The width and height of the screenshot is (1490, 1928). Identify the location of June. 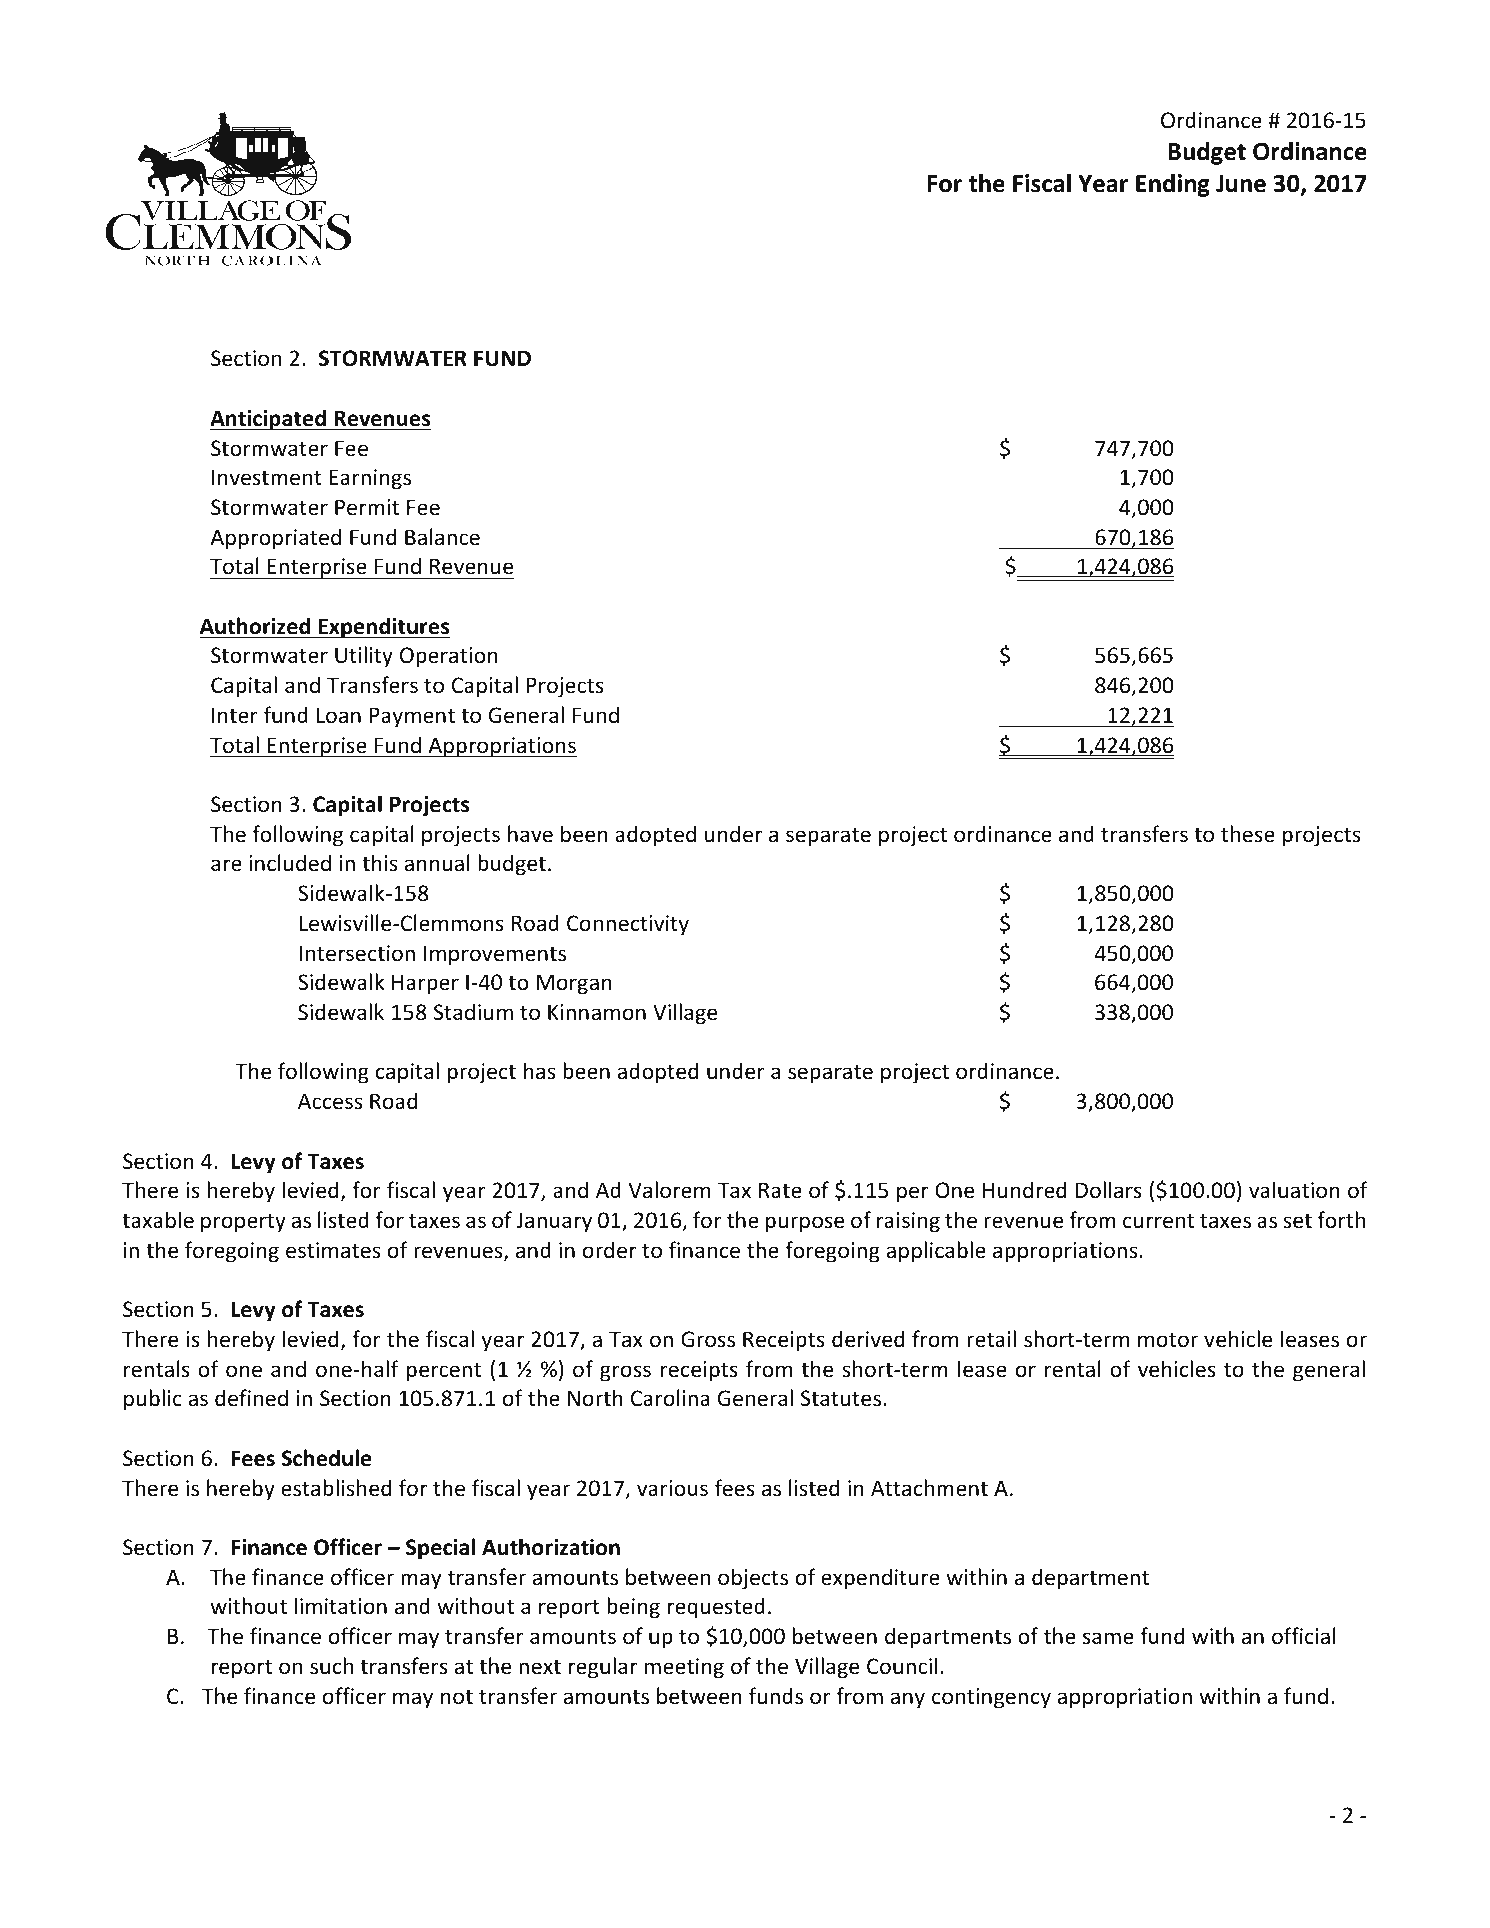
(1241, 184).
